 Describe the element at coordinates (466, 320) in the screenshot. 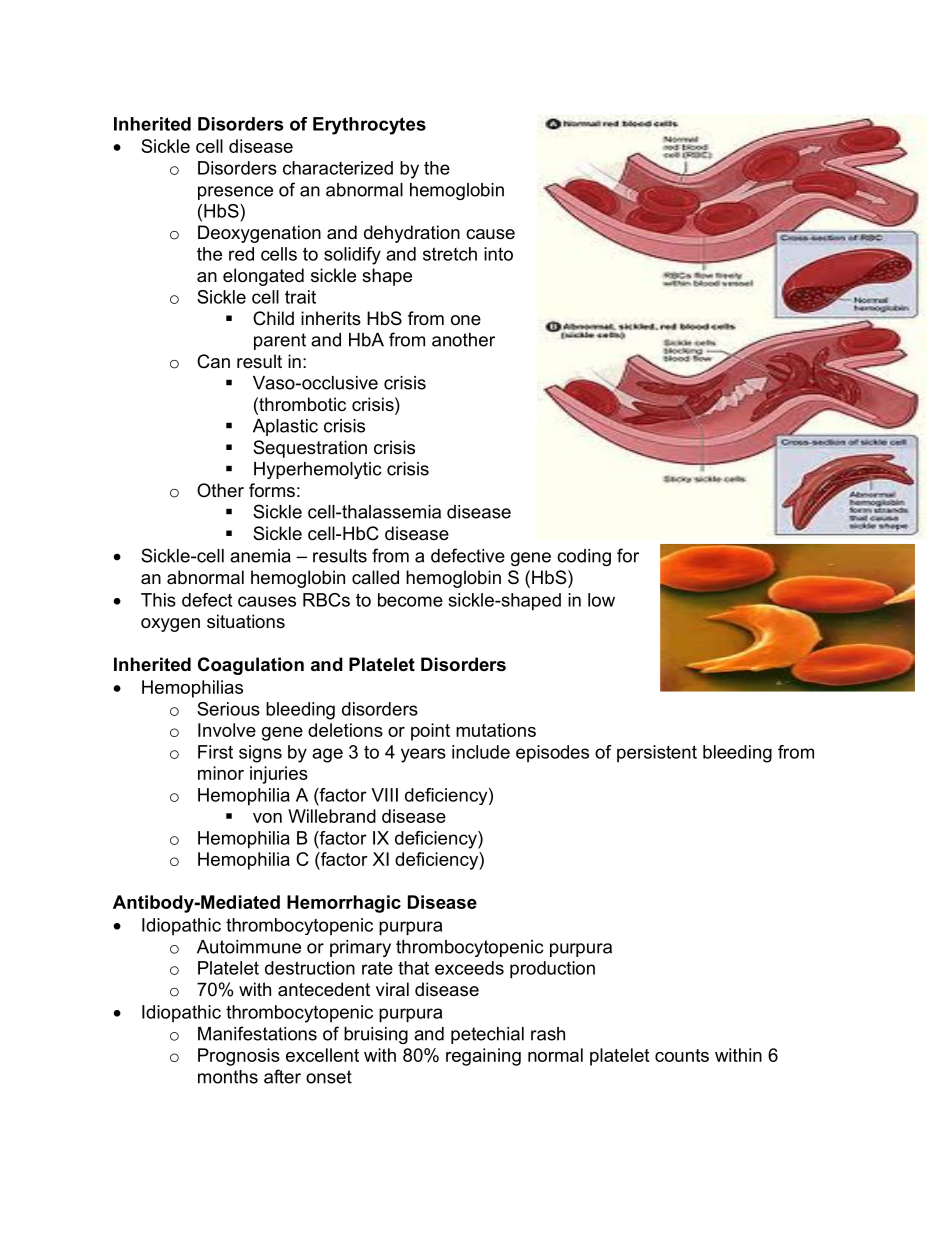

I see `one` at that location.
